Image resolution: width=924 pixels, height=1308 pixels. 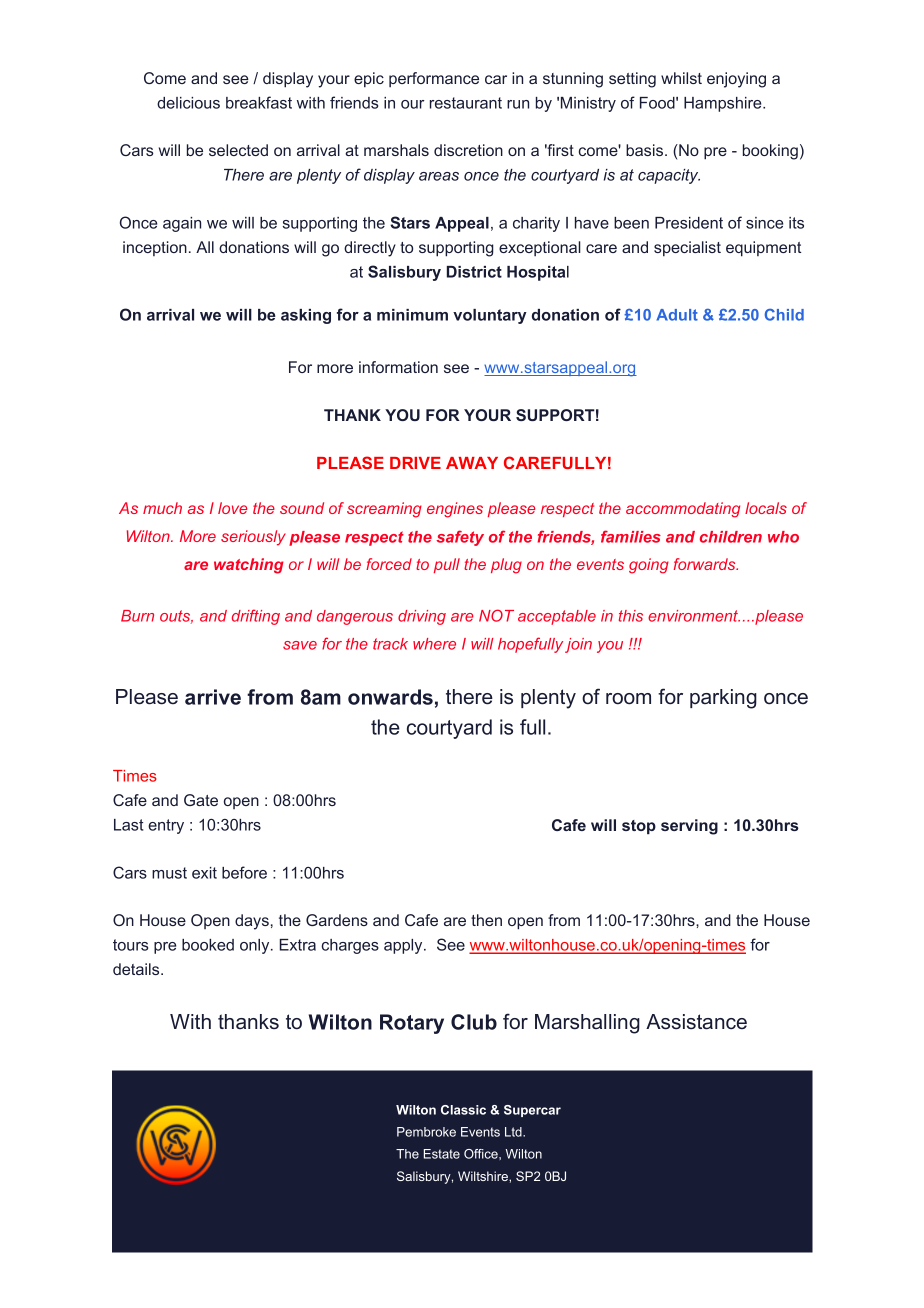 What do you see at coordinates (723, 699) in the document?
I see `parking` at bounding box center [723, 699].
